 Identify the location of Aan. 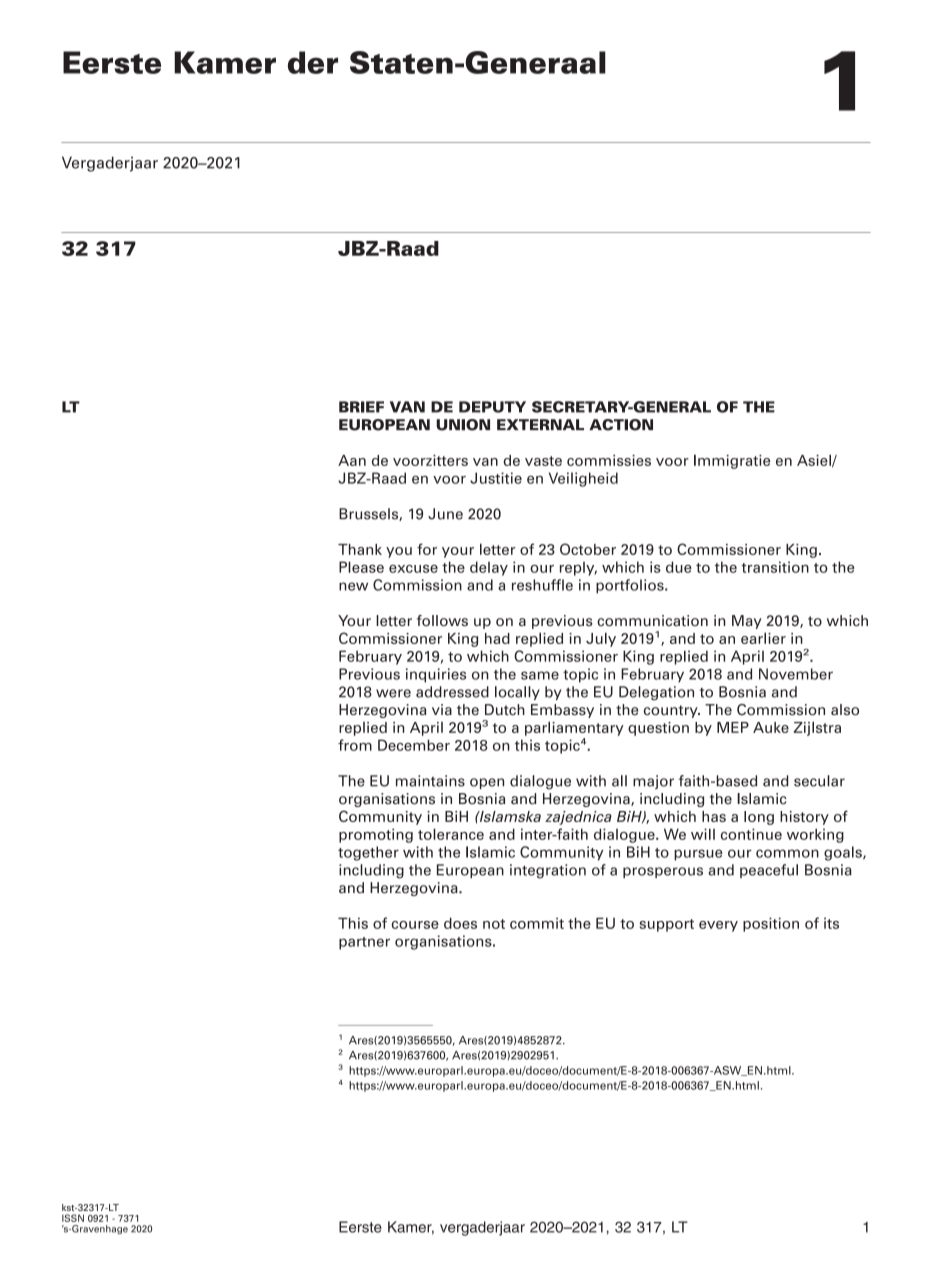
(352, 460).
